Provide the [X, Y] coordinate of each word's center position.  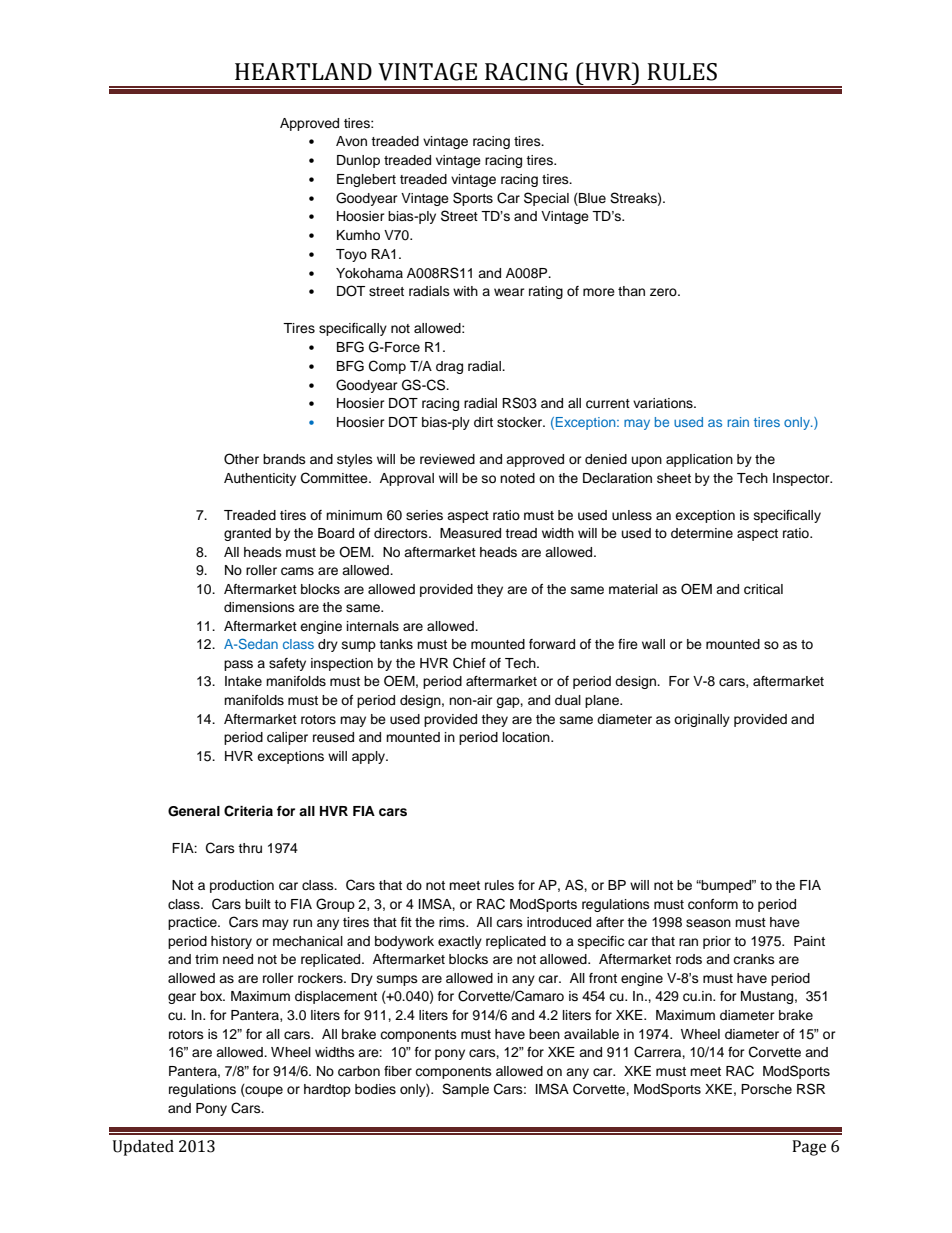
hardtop [327, 1090]
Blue [591, 198]
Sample [465, 1090]
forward [552, 644]
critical [763, 589]
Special [546, 199]
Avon [351, 141]
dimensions [259, 607]
